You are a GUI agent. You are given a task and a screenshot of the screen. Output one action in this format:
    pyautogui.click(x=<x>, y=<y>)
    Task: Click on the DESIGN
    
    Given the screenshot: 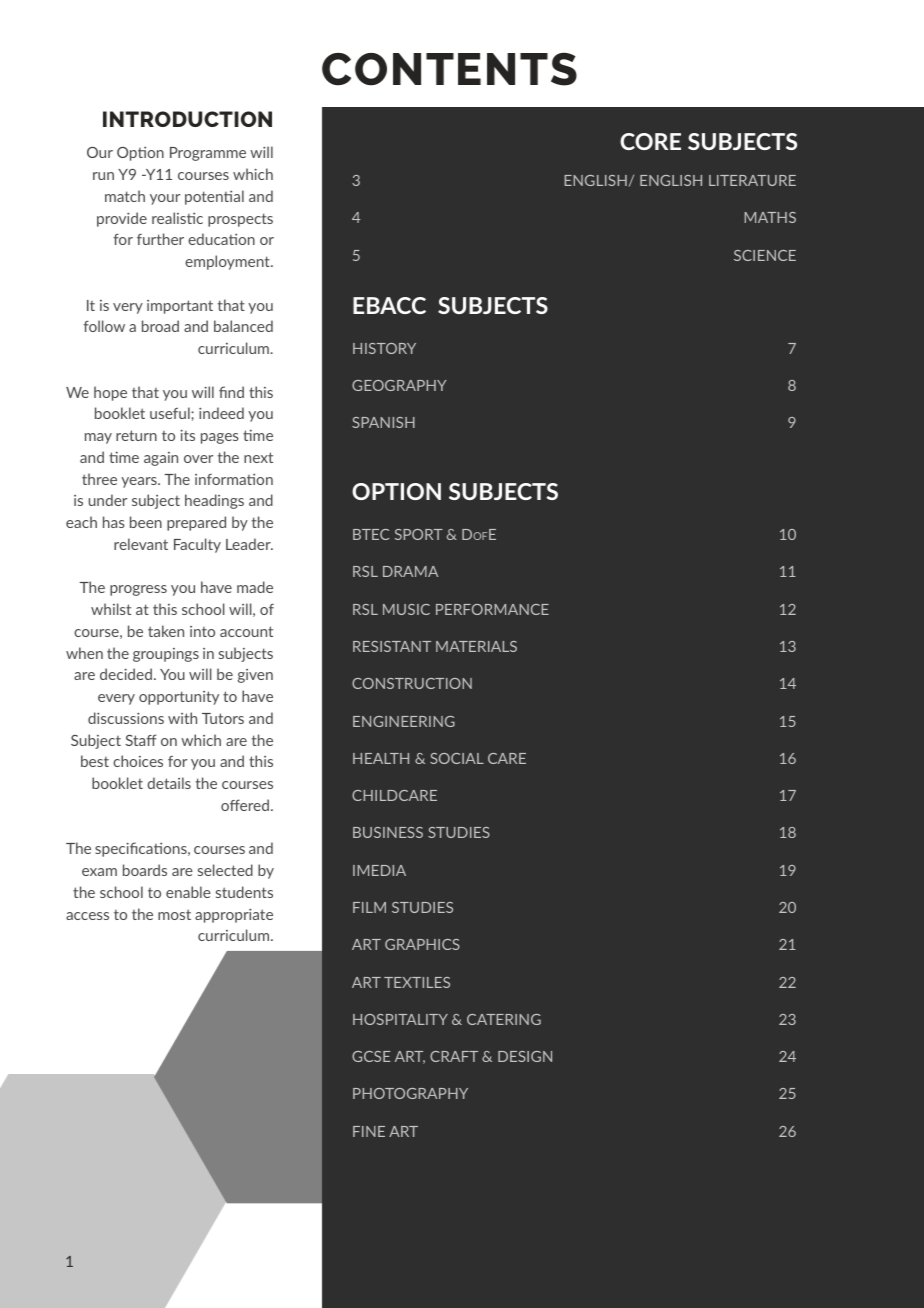 What is the action you would take?
    pyautogui.click(x=525, y=1056)
